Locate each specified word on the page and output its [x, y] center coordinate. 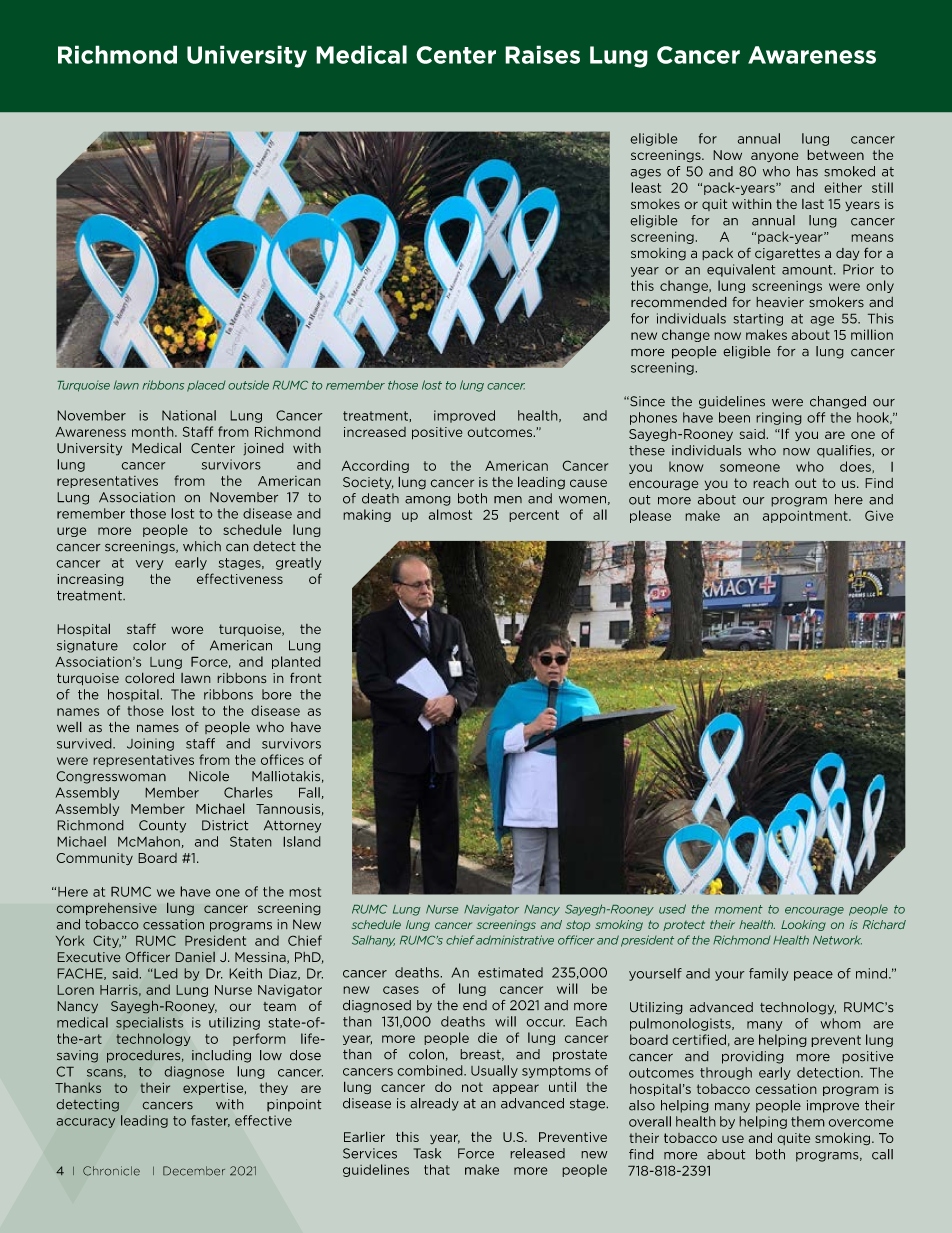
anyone [775, 157]
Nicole [209, 776]
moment [739, 909]
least [646, 187]
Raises [542, 54]
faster [210, 1121]
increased [375, 432]
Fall [309, 792]
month [154, 431]
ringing [779, 418]
